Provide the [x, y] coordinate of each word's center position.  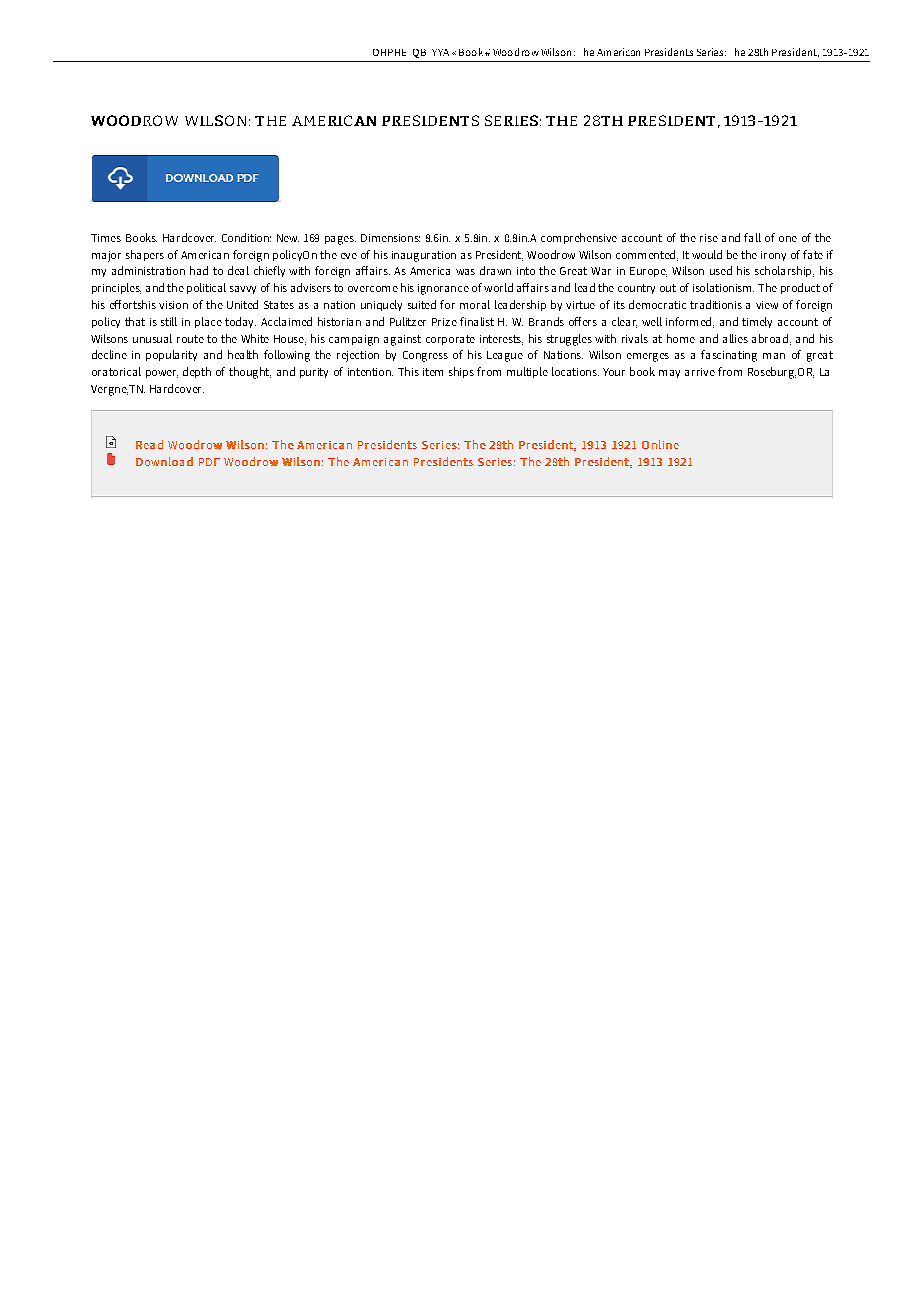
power [162, 374]
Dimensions [390, 238]
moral [475, 304]
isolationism [723, 287]
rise [709, 238]
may [669, 374]
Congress [425, 356]
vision [173, 305]
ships [461, 372]
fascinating [729, 356]
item [433, 372]
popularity [171, 355]
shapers [145, 255]
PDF [209, 462]
